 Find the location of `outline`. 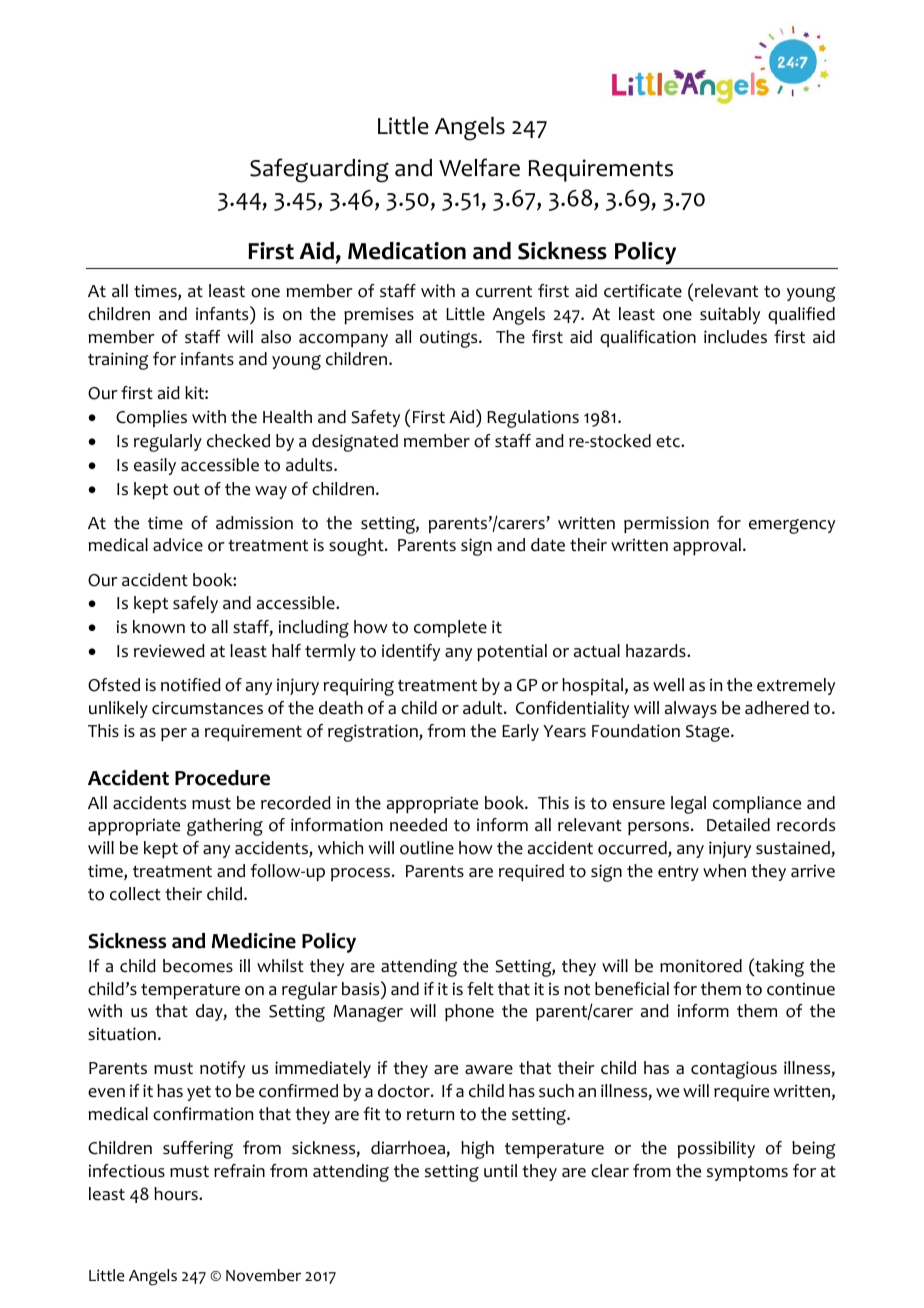

outline is located at coordinates (427, 848).
